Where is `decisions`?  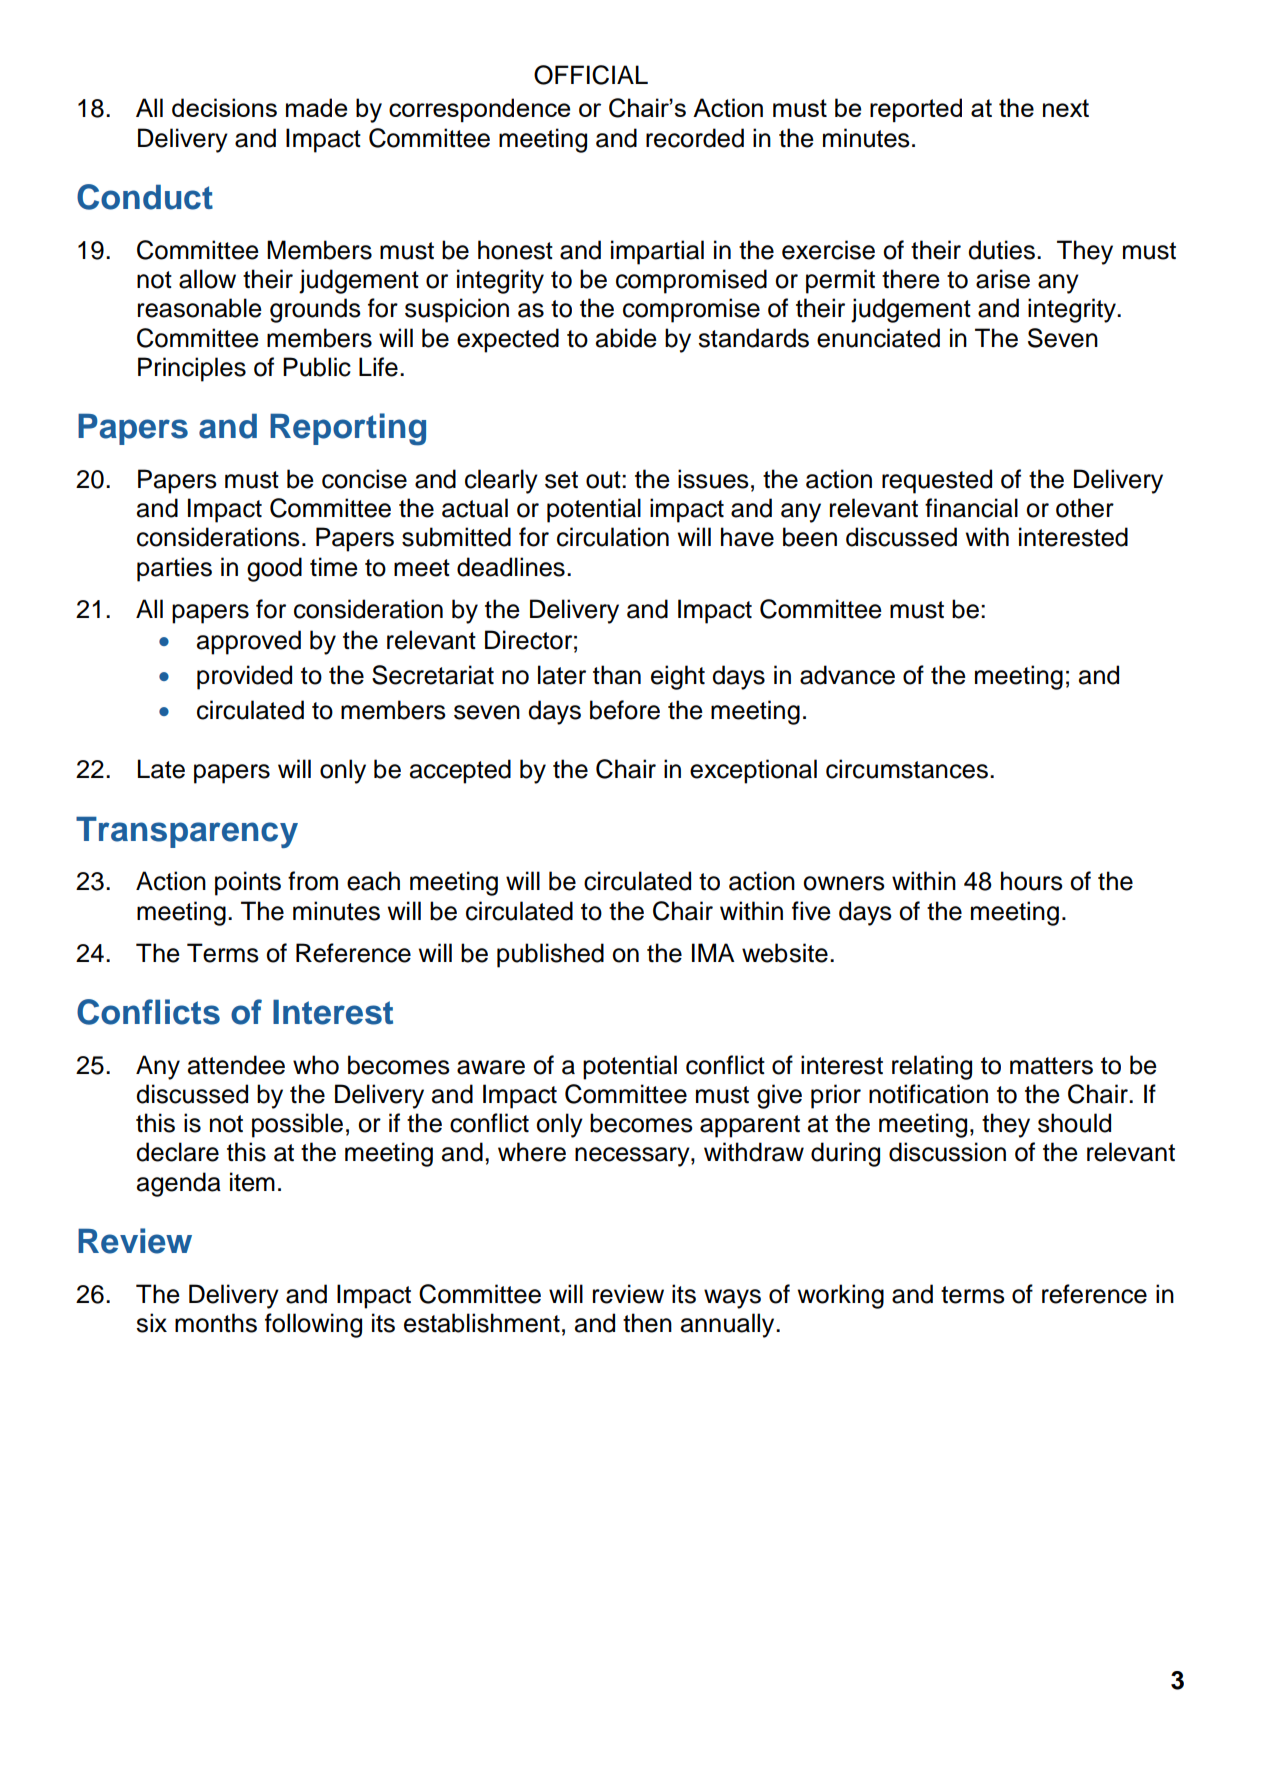 decisions is located at coordinates (224, 107).
